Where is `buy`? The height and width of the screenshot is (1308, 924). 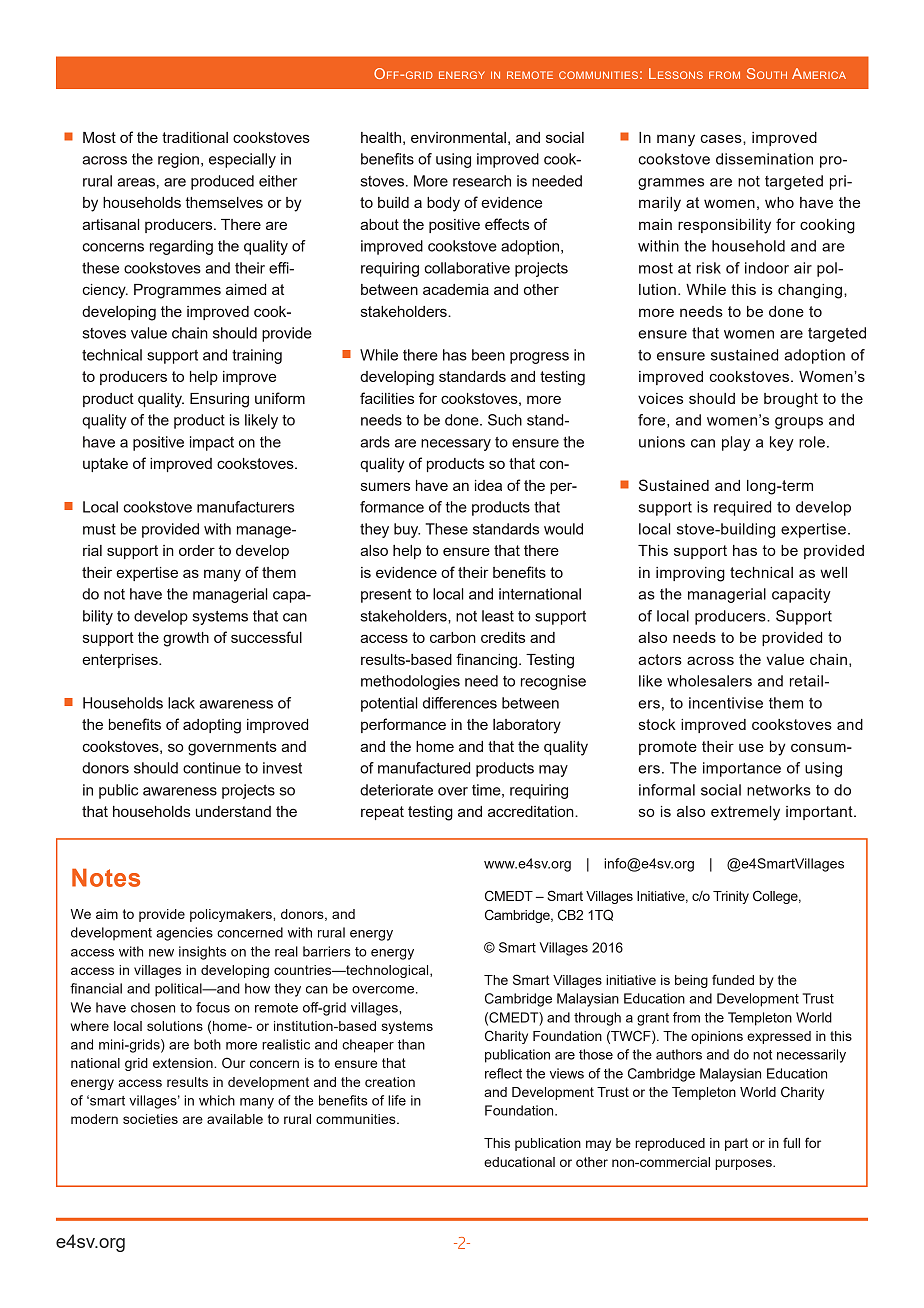
buy is located at coordinates (407, 530).
